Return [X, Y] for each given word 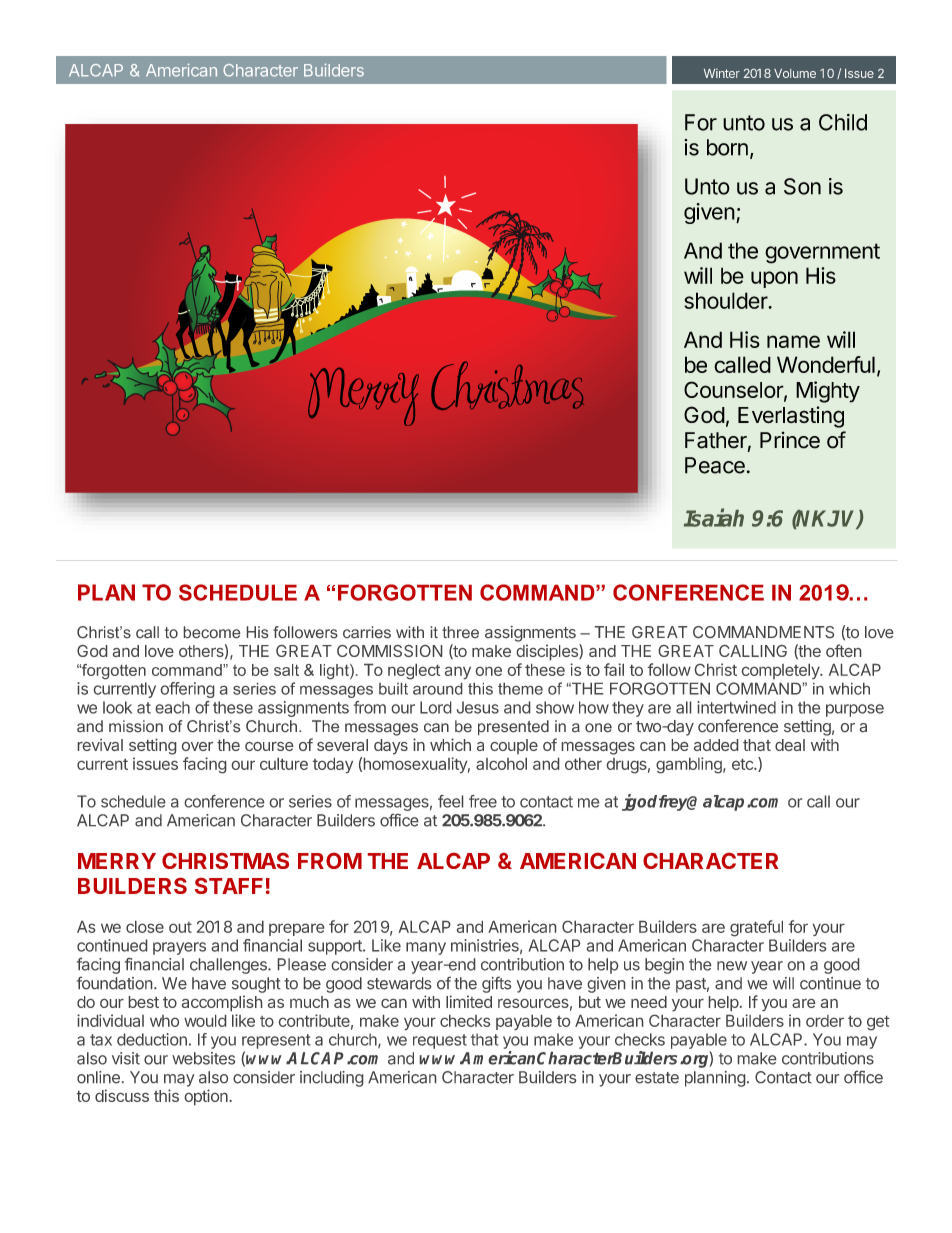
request [440, 1041]
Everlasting [791, 417]
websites [203, 1058]
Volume [795, 73]
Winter [722, 73]
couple [514, 746]
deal [790, 745]
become [212, 632]
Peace [715, 465]
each [173, 707]
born [727, 147]
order [825, 1021]
